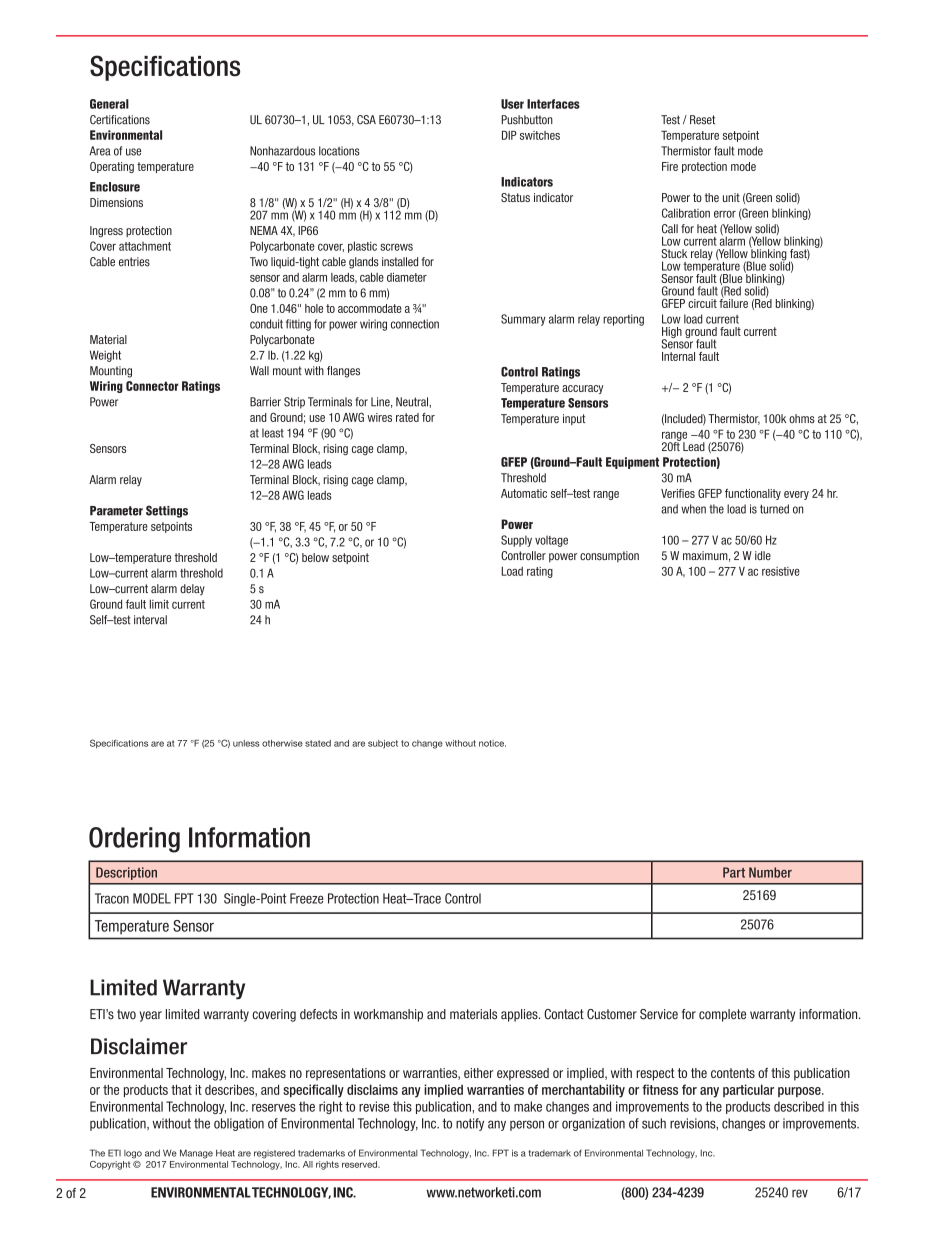 The width and height of the image is (952, 1233). I want to click on Settings, so click(167, 511).
